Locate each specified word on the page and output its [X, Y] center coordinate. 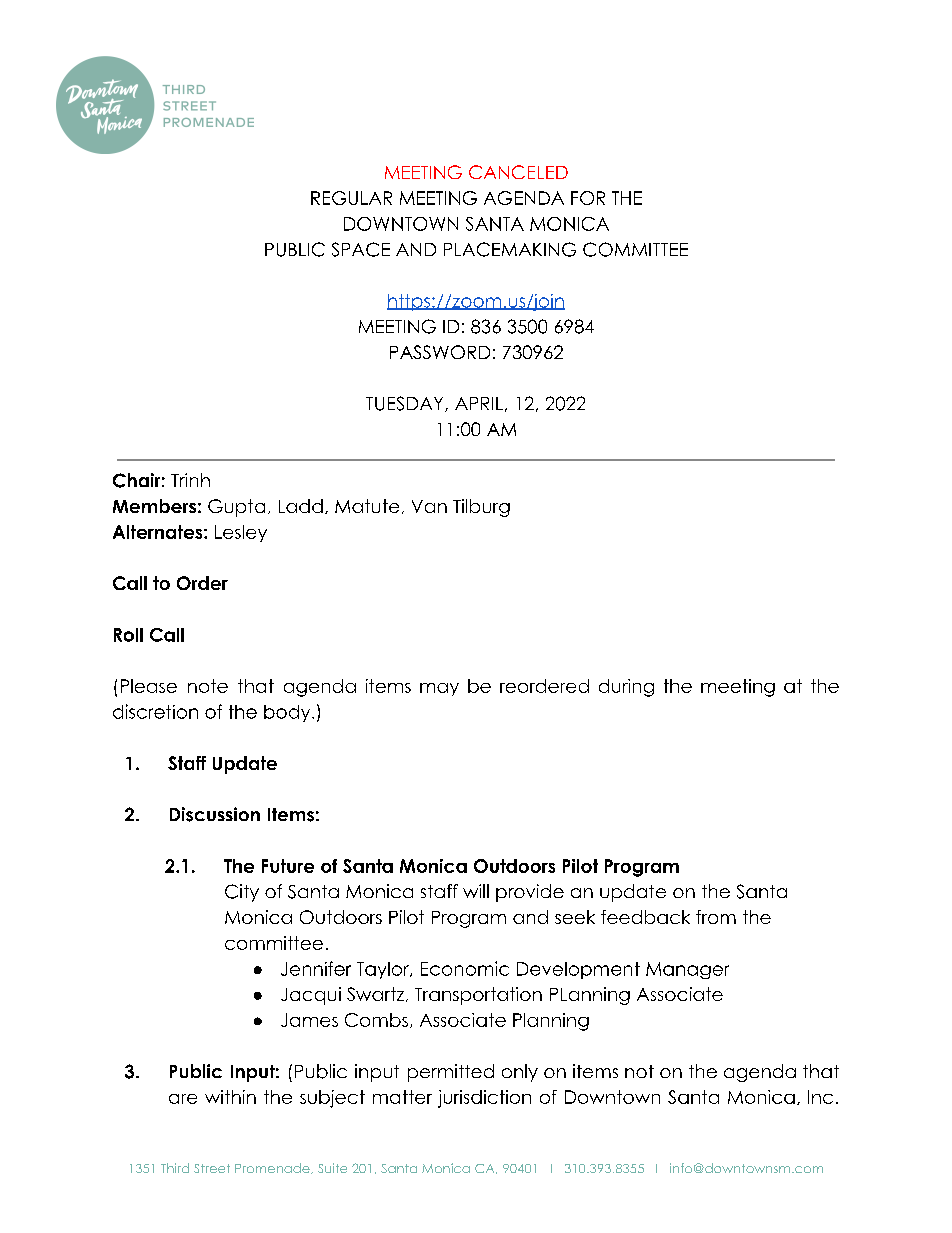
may [439, 689]
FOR [588, 198]
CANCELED [518, 172]
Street [212, 1168]
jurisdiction [484, 1099]
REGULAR [351, 198]
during [626, 688]
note [208, 686]
